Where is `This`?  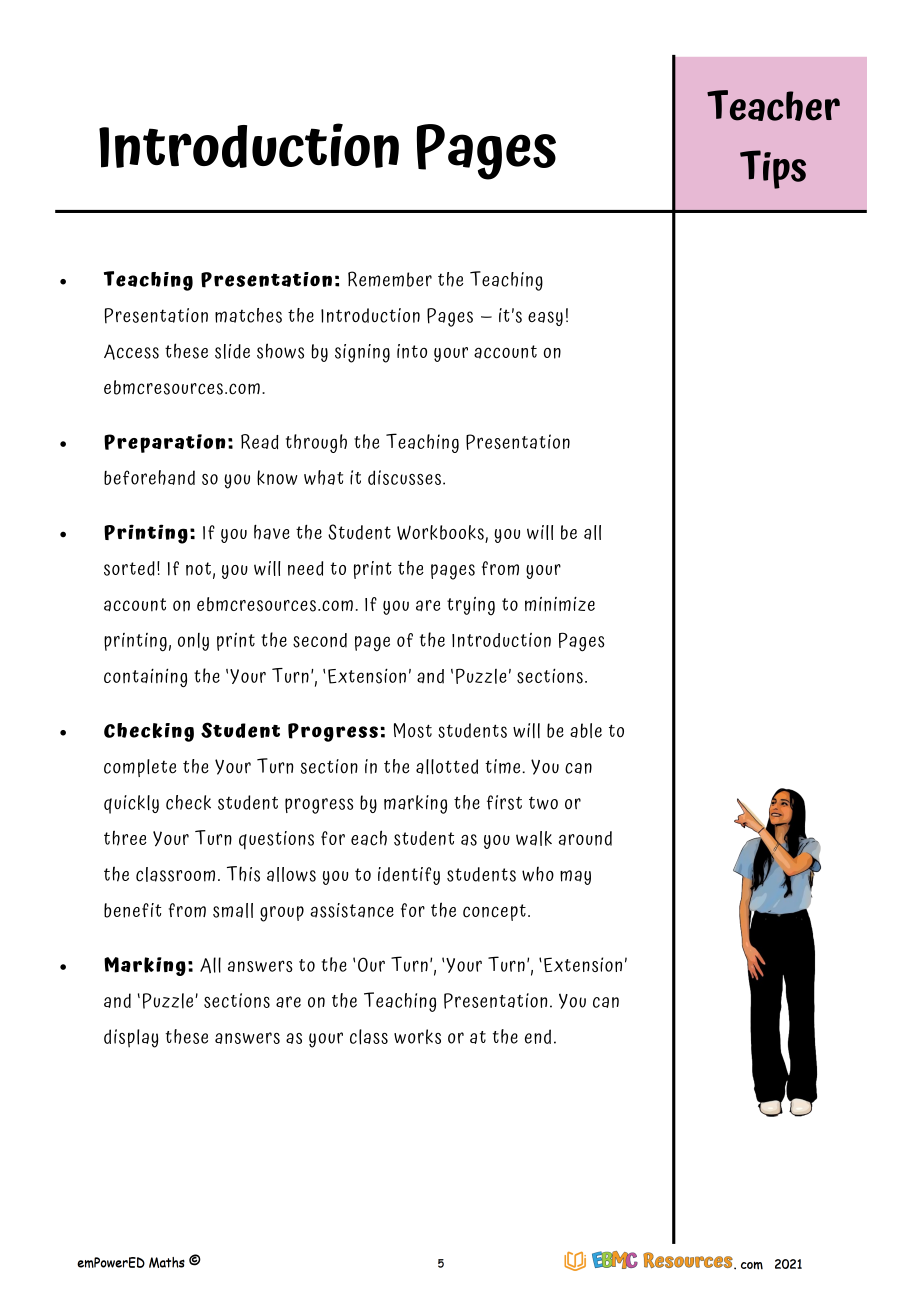
This is located at coordinates (243, 874).
